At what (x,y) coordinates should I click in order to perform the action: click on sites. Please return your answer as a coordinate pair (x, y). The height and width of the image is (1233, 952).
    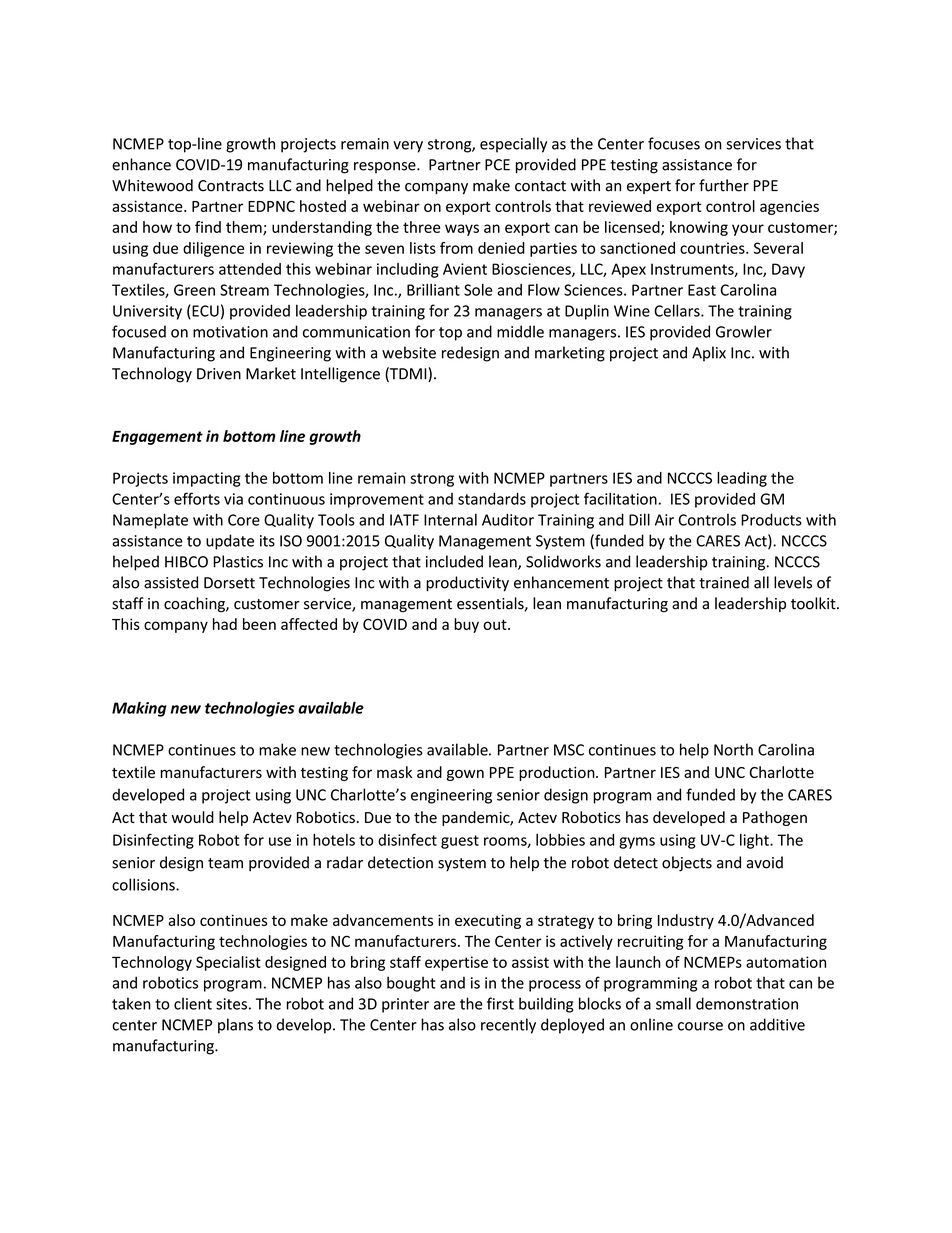
    Looking at the image, I should click on (231, 1004).
